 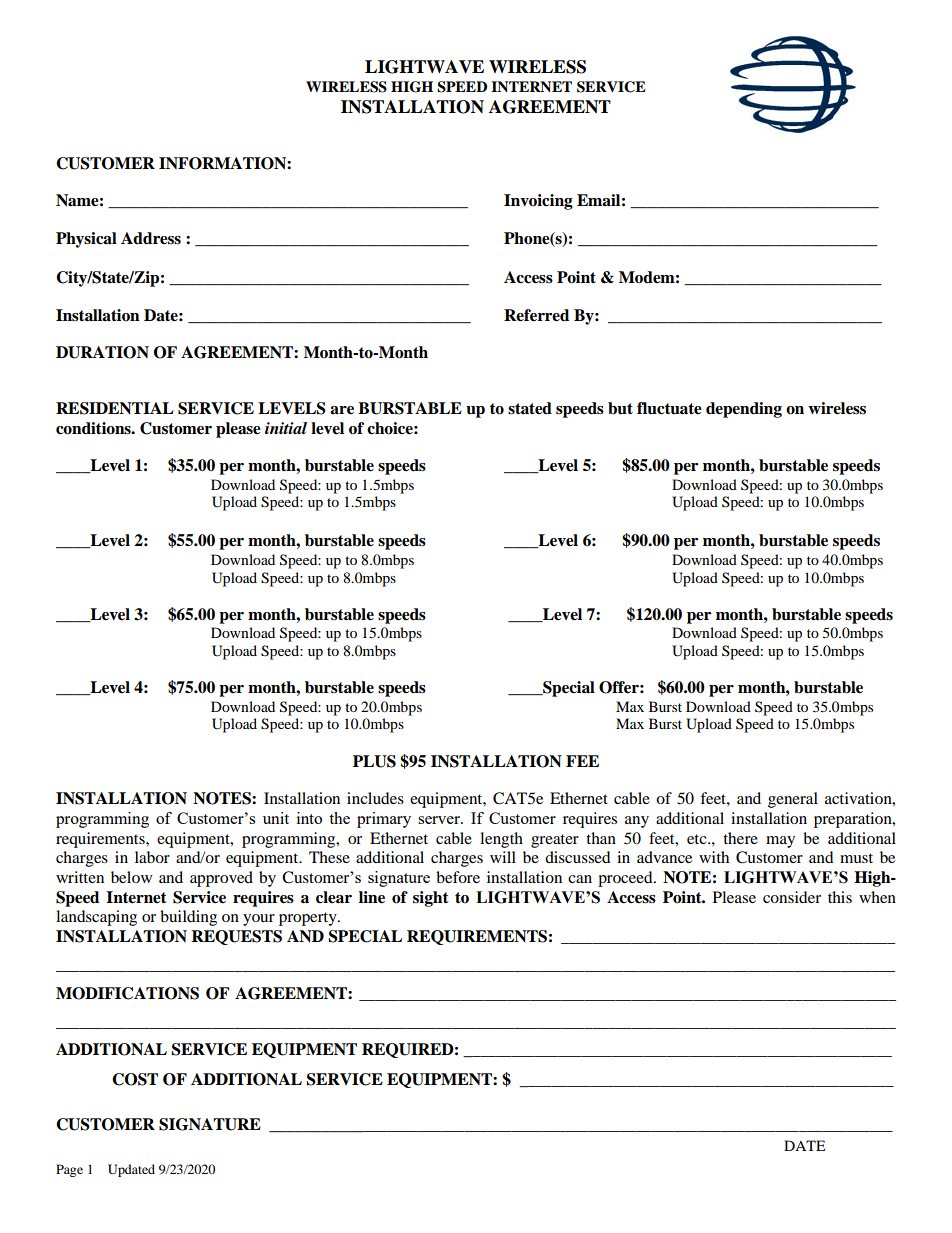 What do you see at coordinates (151, 238) in the screenshot?
I see `Address` at bounding box center [151, 238].
